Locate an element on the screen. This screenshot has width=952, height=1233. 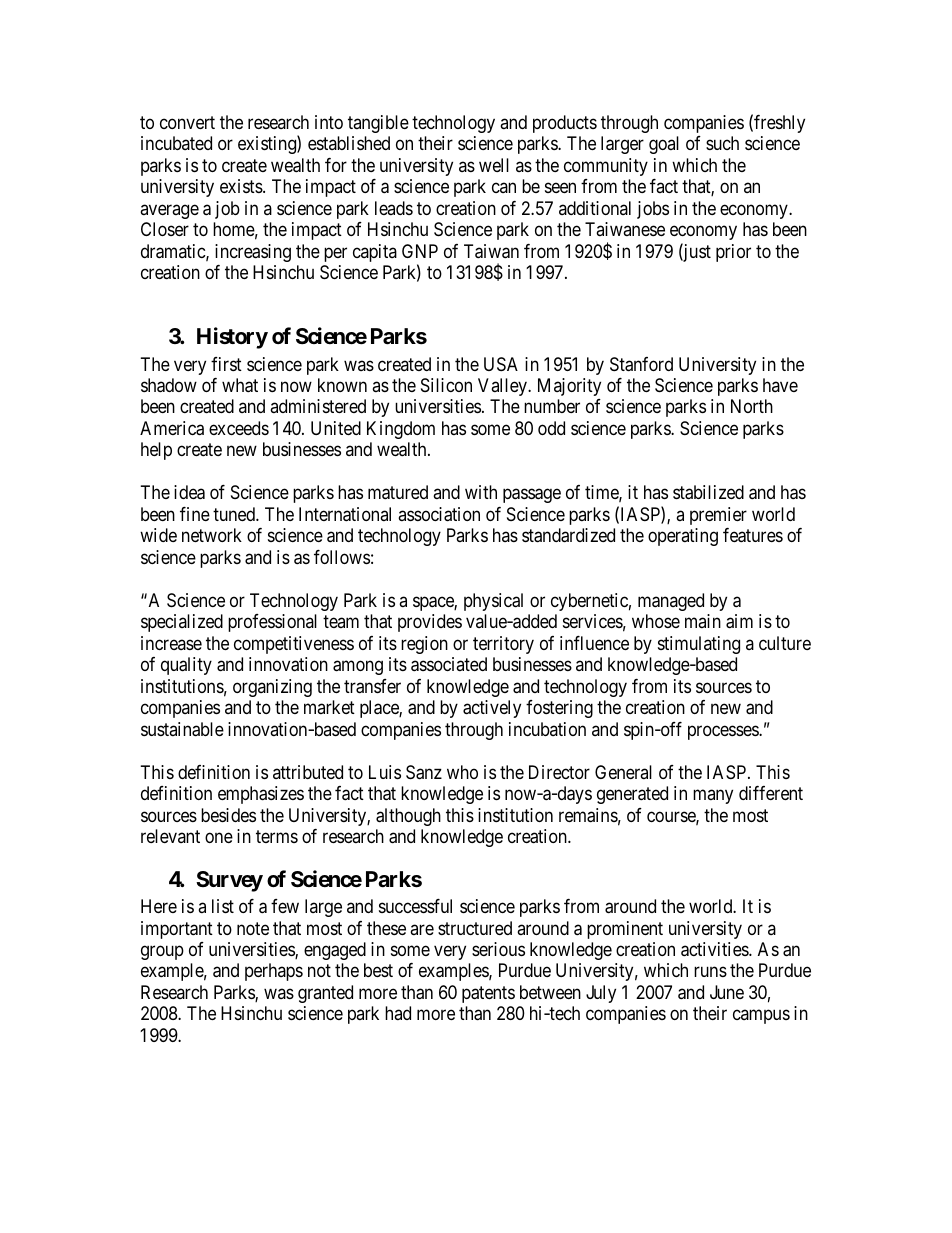
patents is located at coordinates (488, 994).
